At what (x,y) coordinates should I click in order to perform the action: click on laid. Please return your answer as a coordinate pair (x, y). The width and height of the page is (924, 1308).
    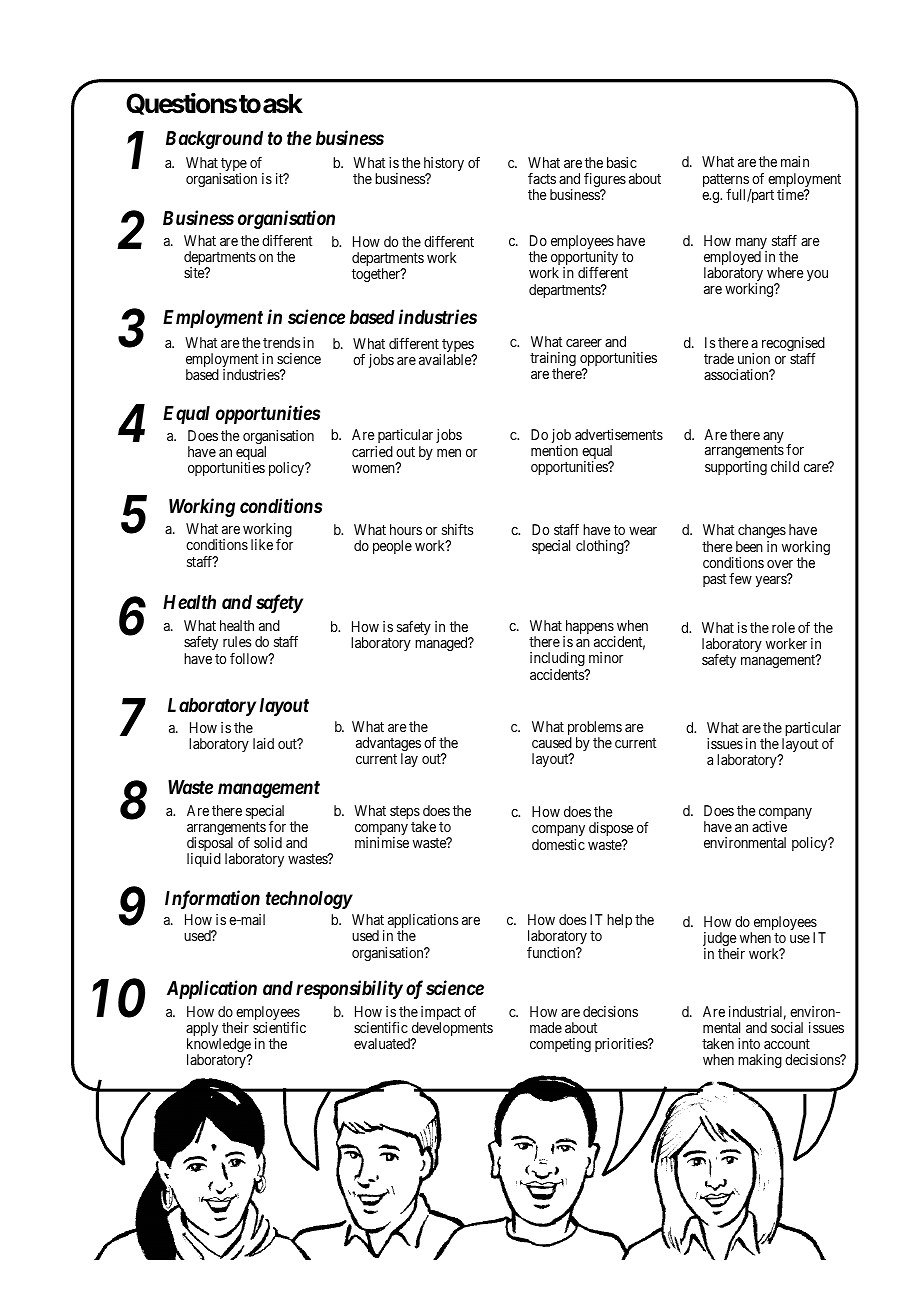
    Looking at the image, I should click on (263, 743).
